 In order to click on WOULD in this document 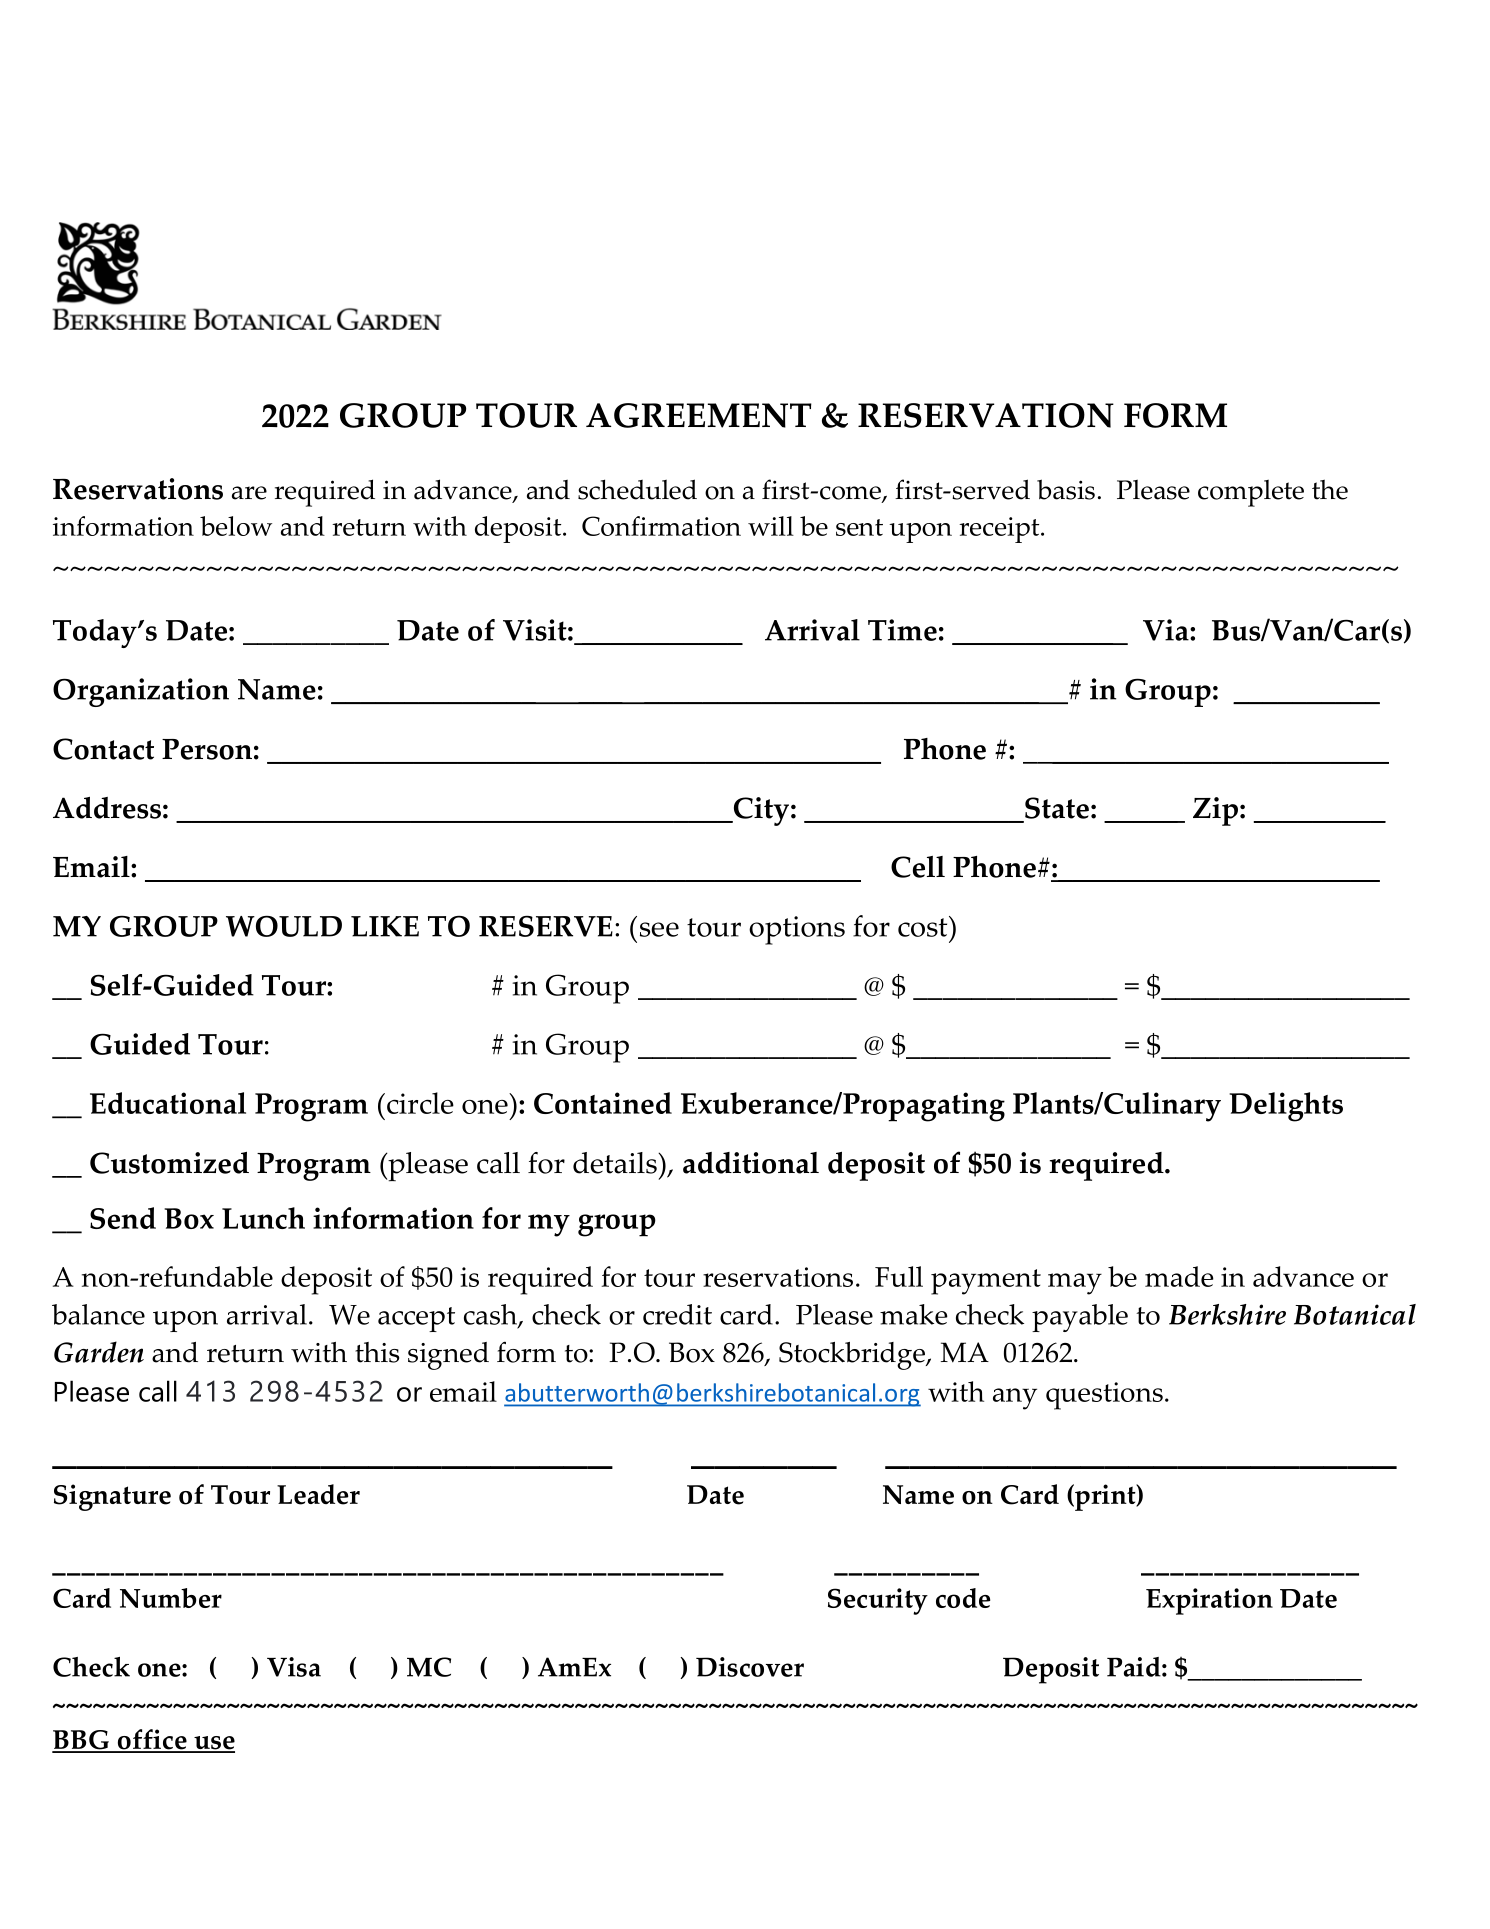, I will do `click(284, 926)`.
